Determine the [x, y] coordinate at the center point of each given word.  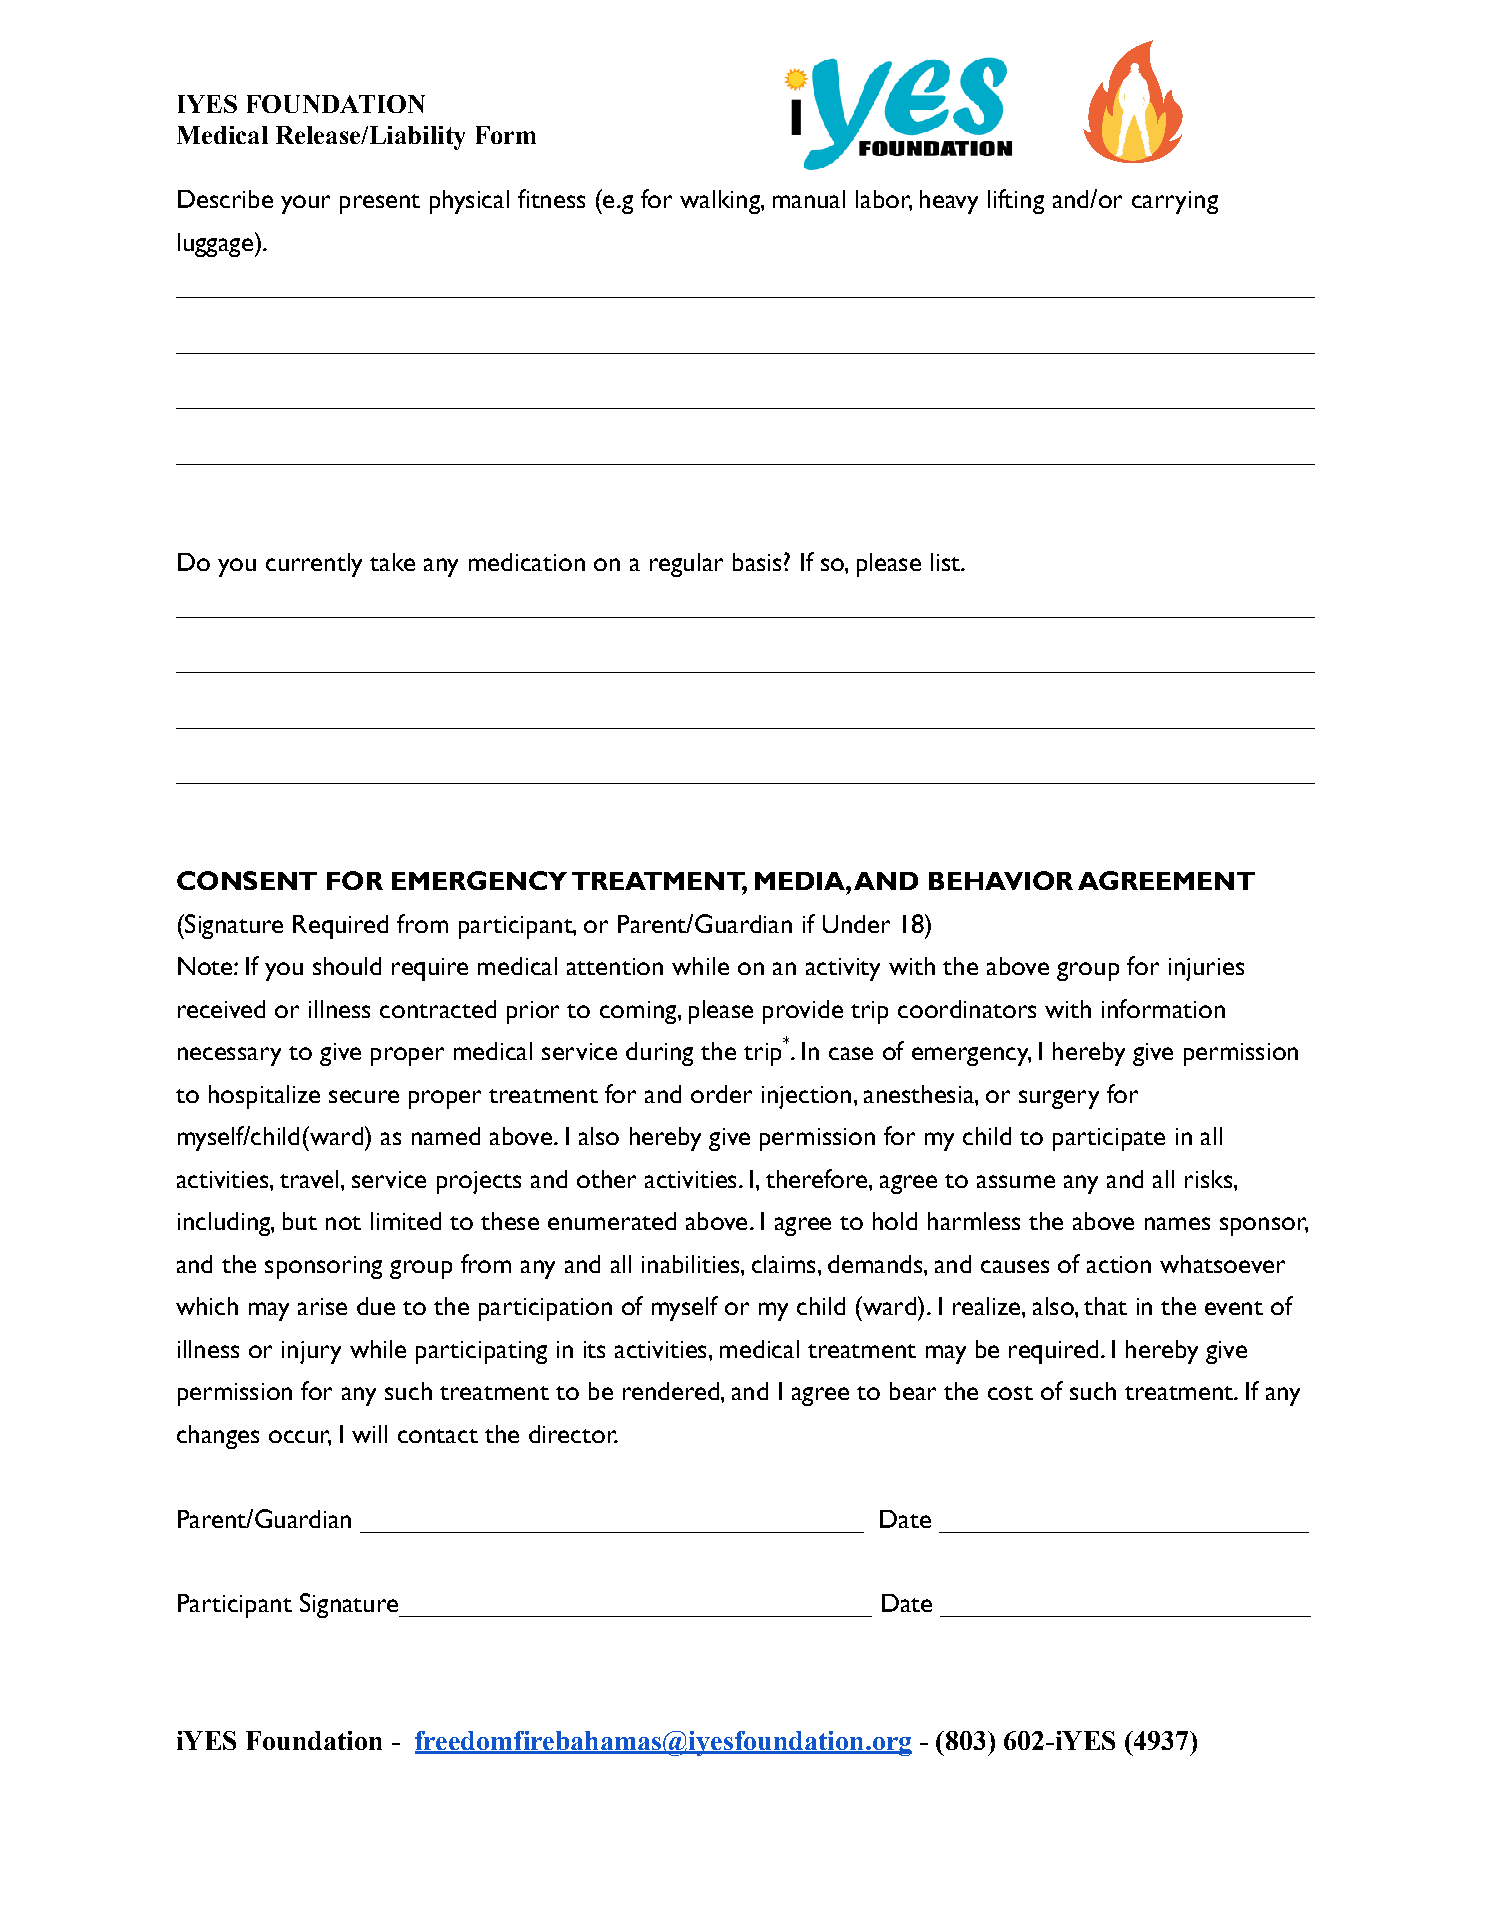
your [305, 204]
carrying [1175, 202]
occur [300, 1437]
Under [856, 924]
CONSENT [247, 880]
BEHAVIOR [1001, 880]
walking [721, 202]
